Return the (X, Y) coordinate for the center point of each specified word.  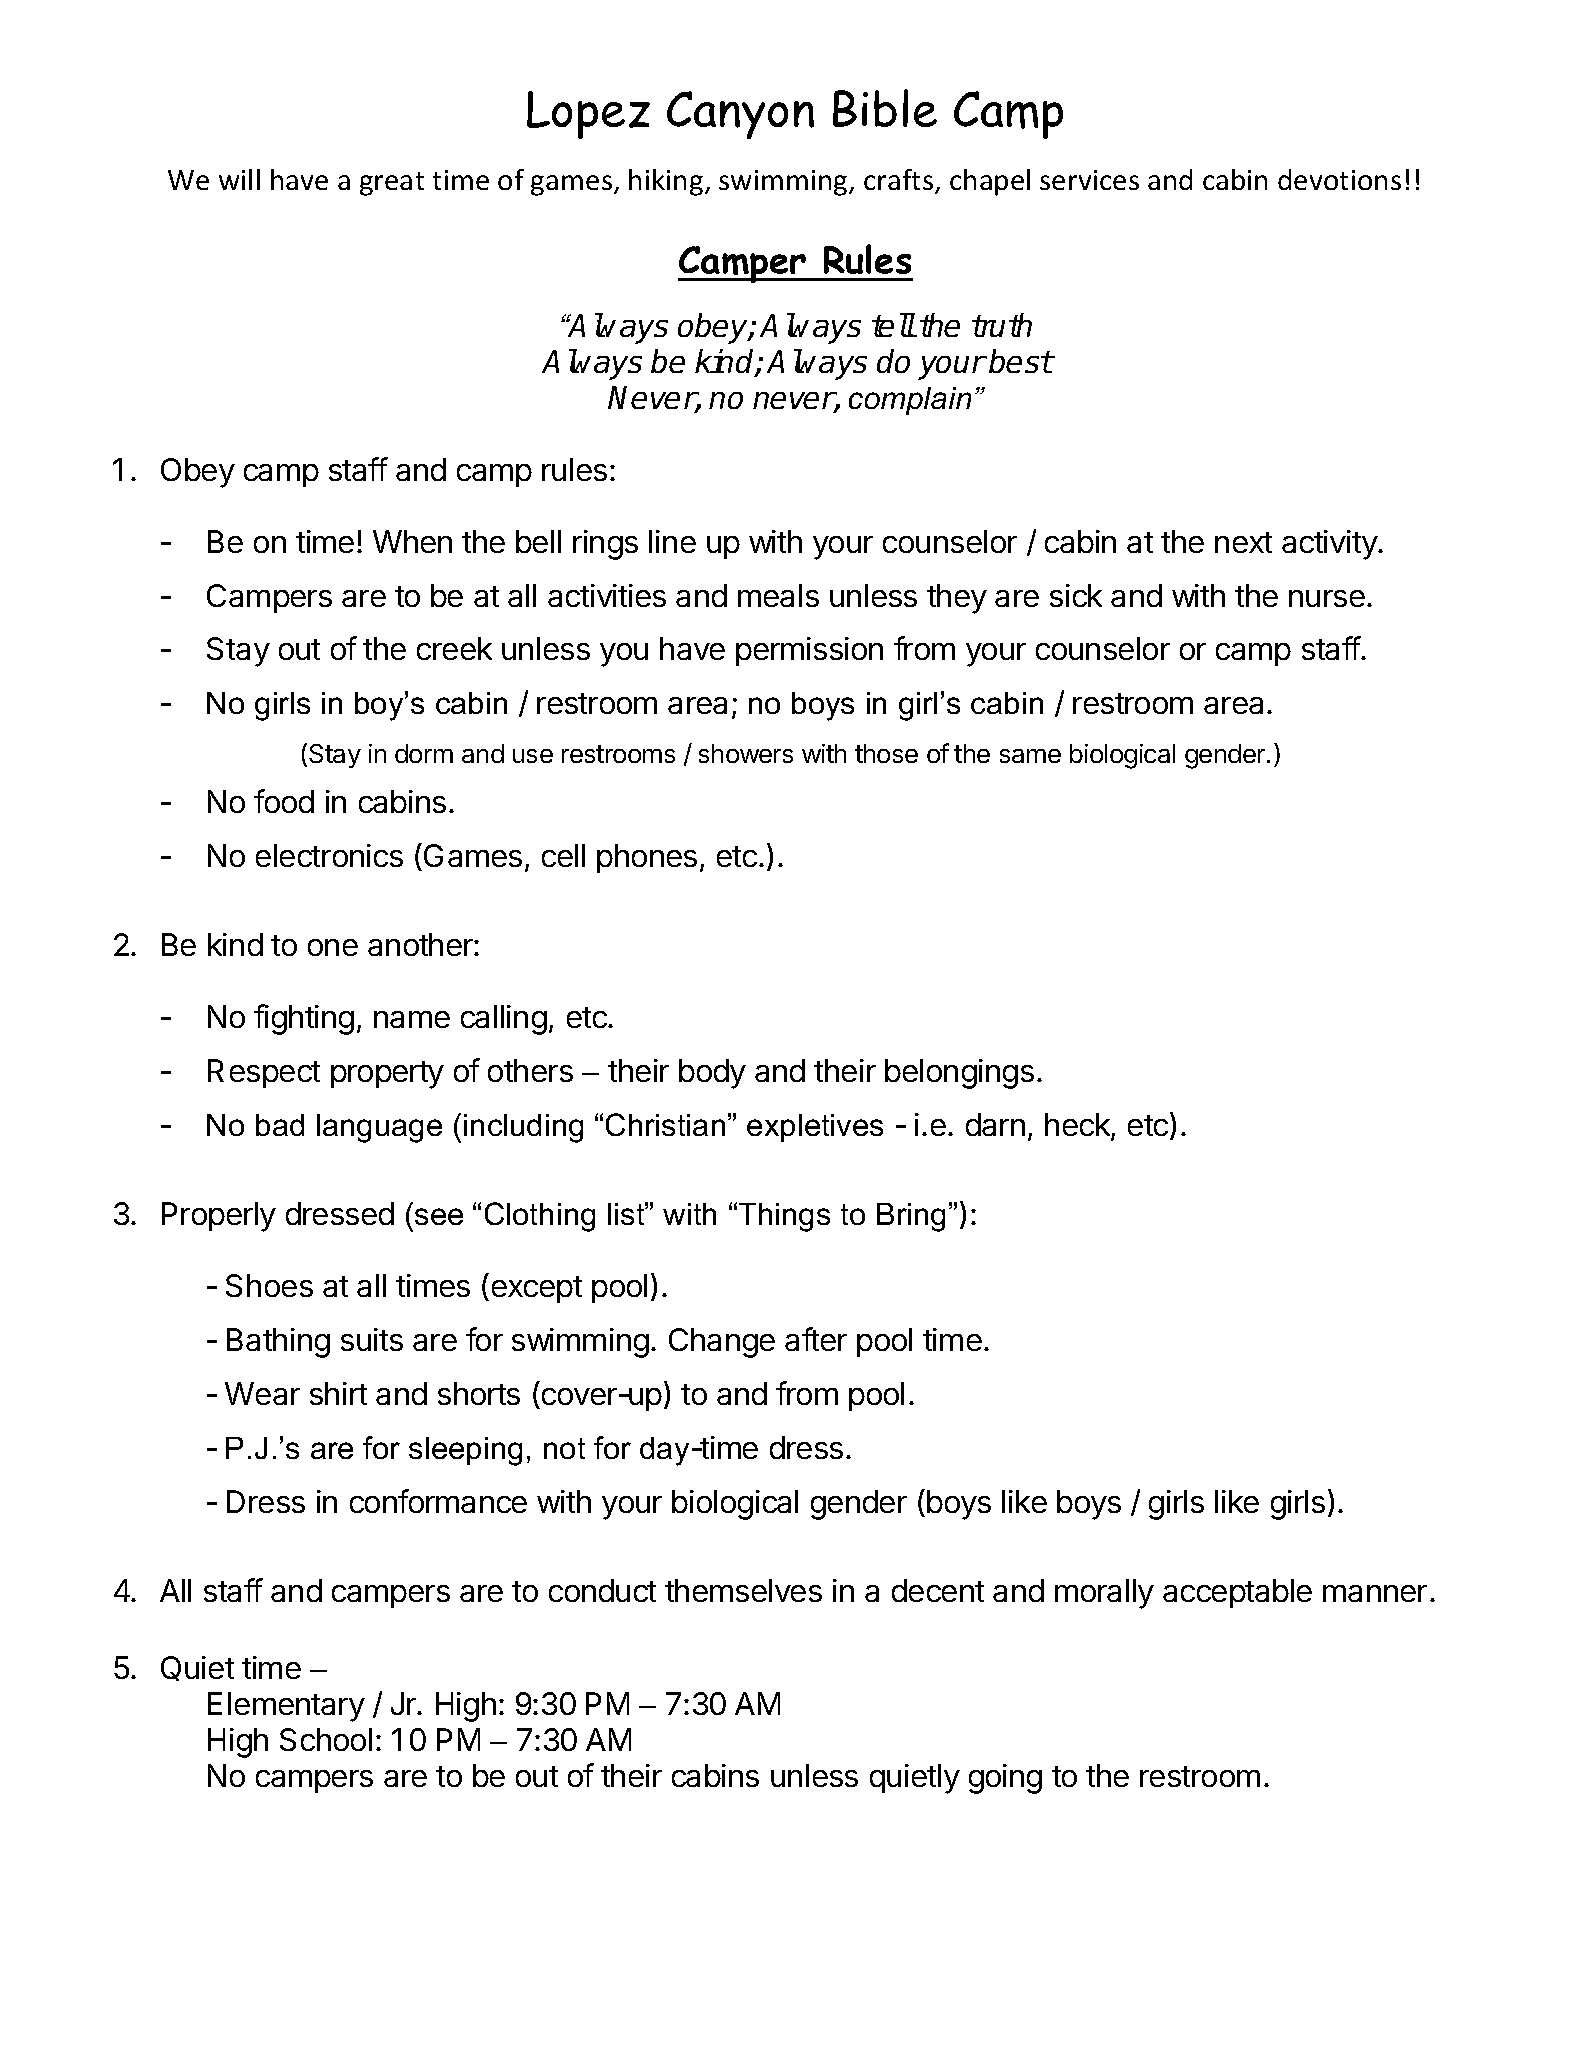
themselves (743, 1590)
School (326, 1739)
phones (647, 858)
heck (1078, 1126)
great (392, 184)
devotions (1339, 179)
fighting (304, 1019)
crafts (900, 181)
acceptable (1237, 1593)
